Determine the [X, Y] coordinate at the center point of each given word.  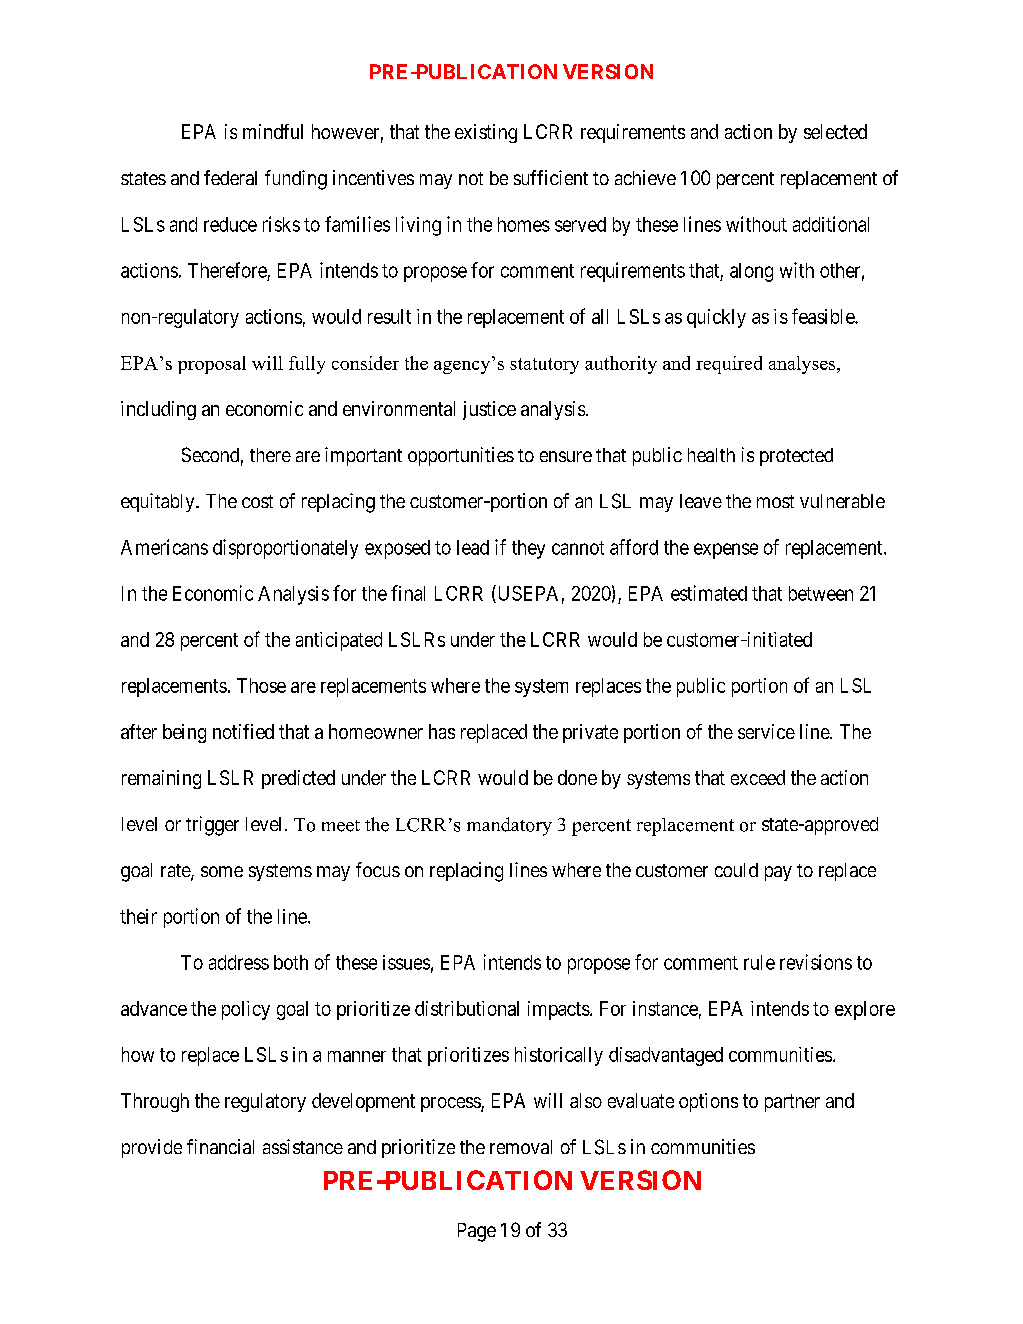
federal [230, 177]
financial [220, 1146]
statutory [544, 366]
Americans [164, 547]
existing [486, 133]
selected [835, 131]
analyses [803, 365]
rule [759, 962]
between [821, 593]
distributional [467, 1008]
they [528, 549]
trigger [212, 826]
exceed [758, 777]
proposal [212, 365]
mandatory [509, 826]
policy [246, 1010]
